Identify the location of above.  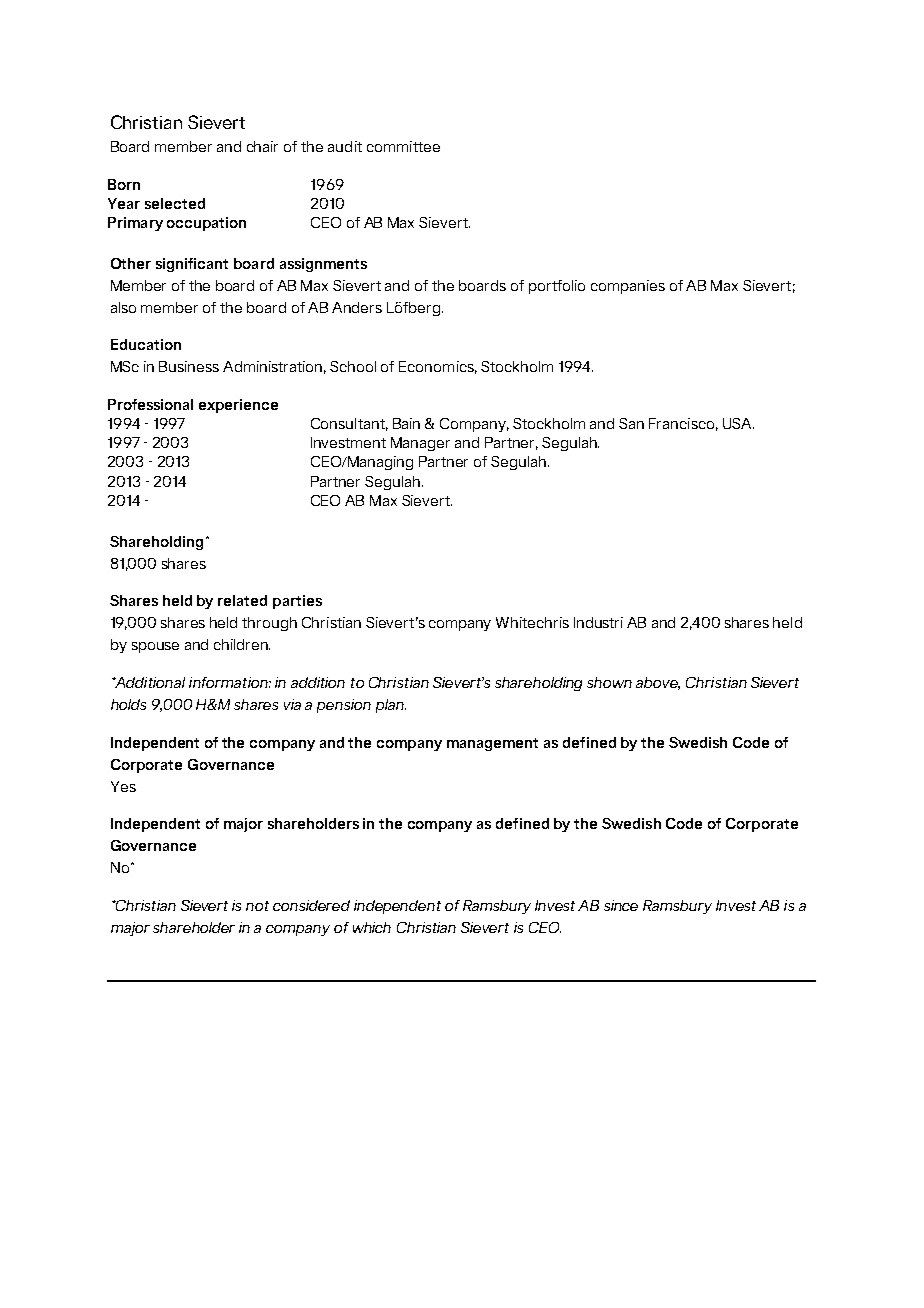
(658, 683).
